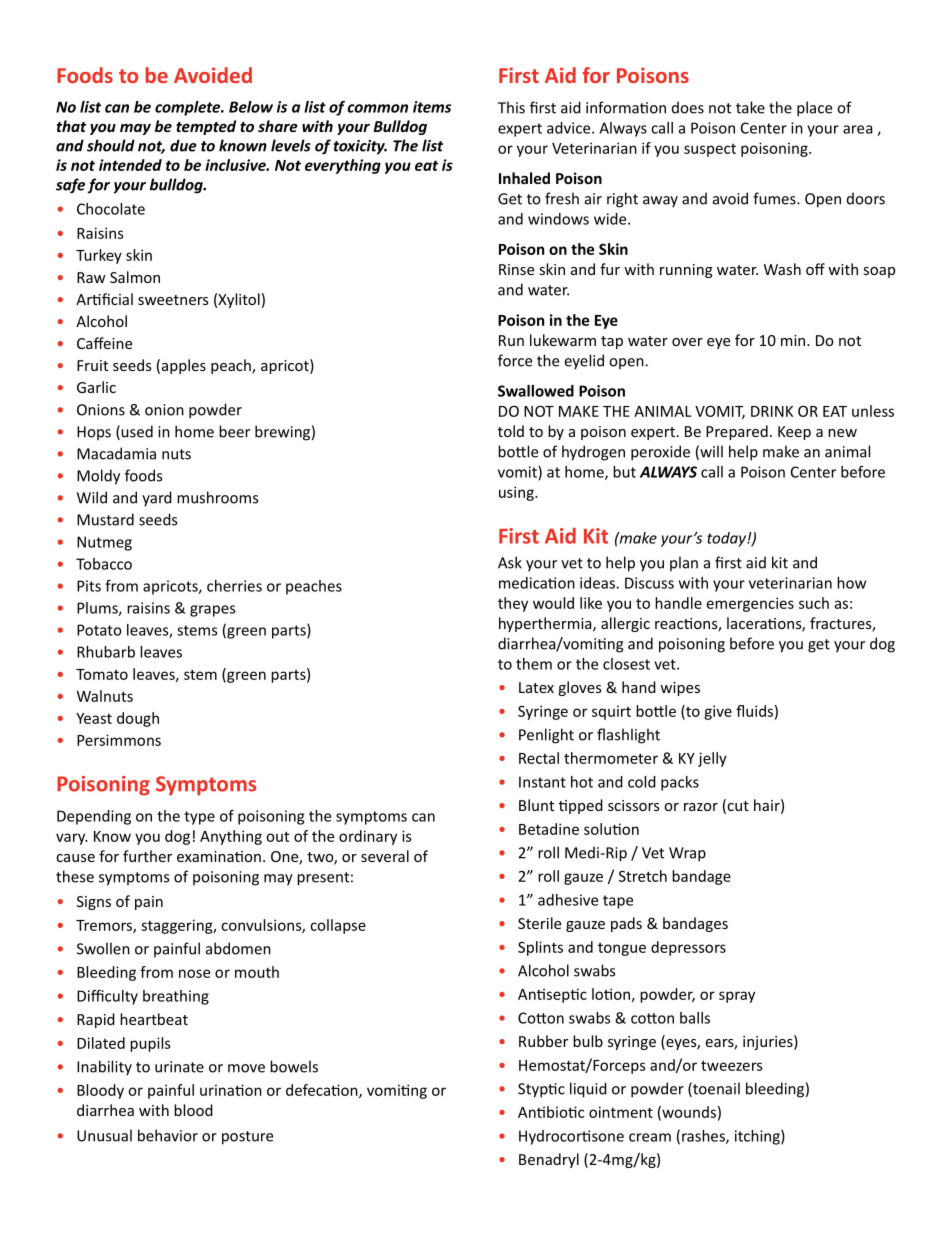  Describe the element at coordinates (511, 107) in the image. I see `This` at that location.
